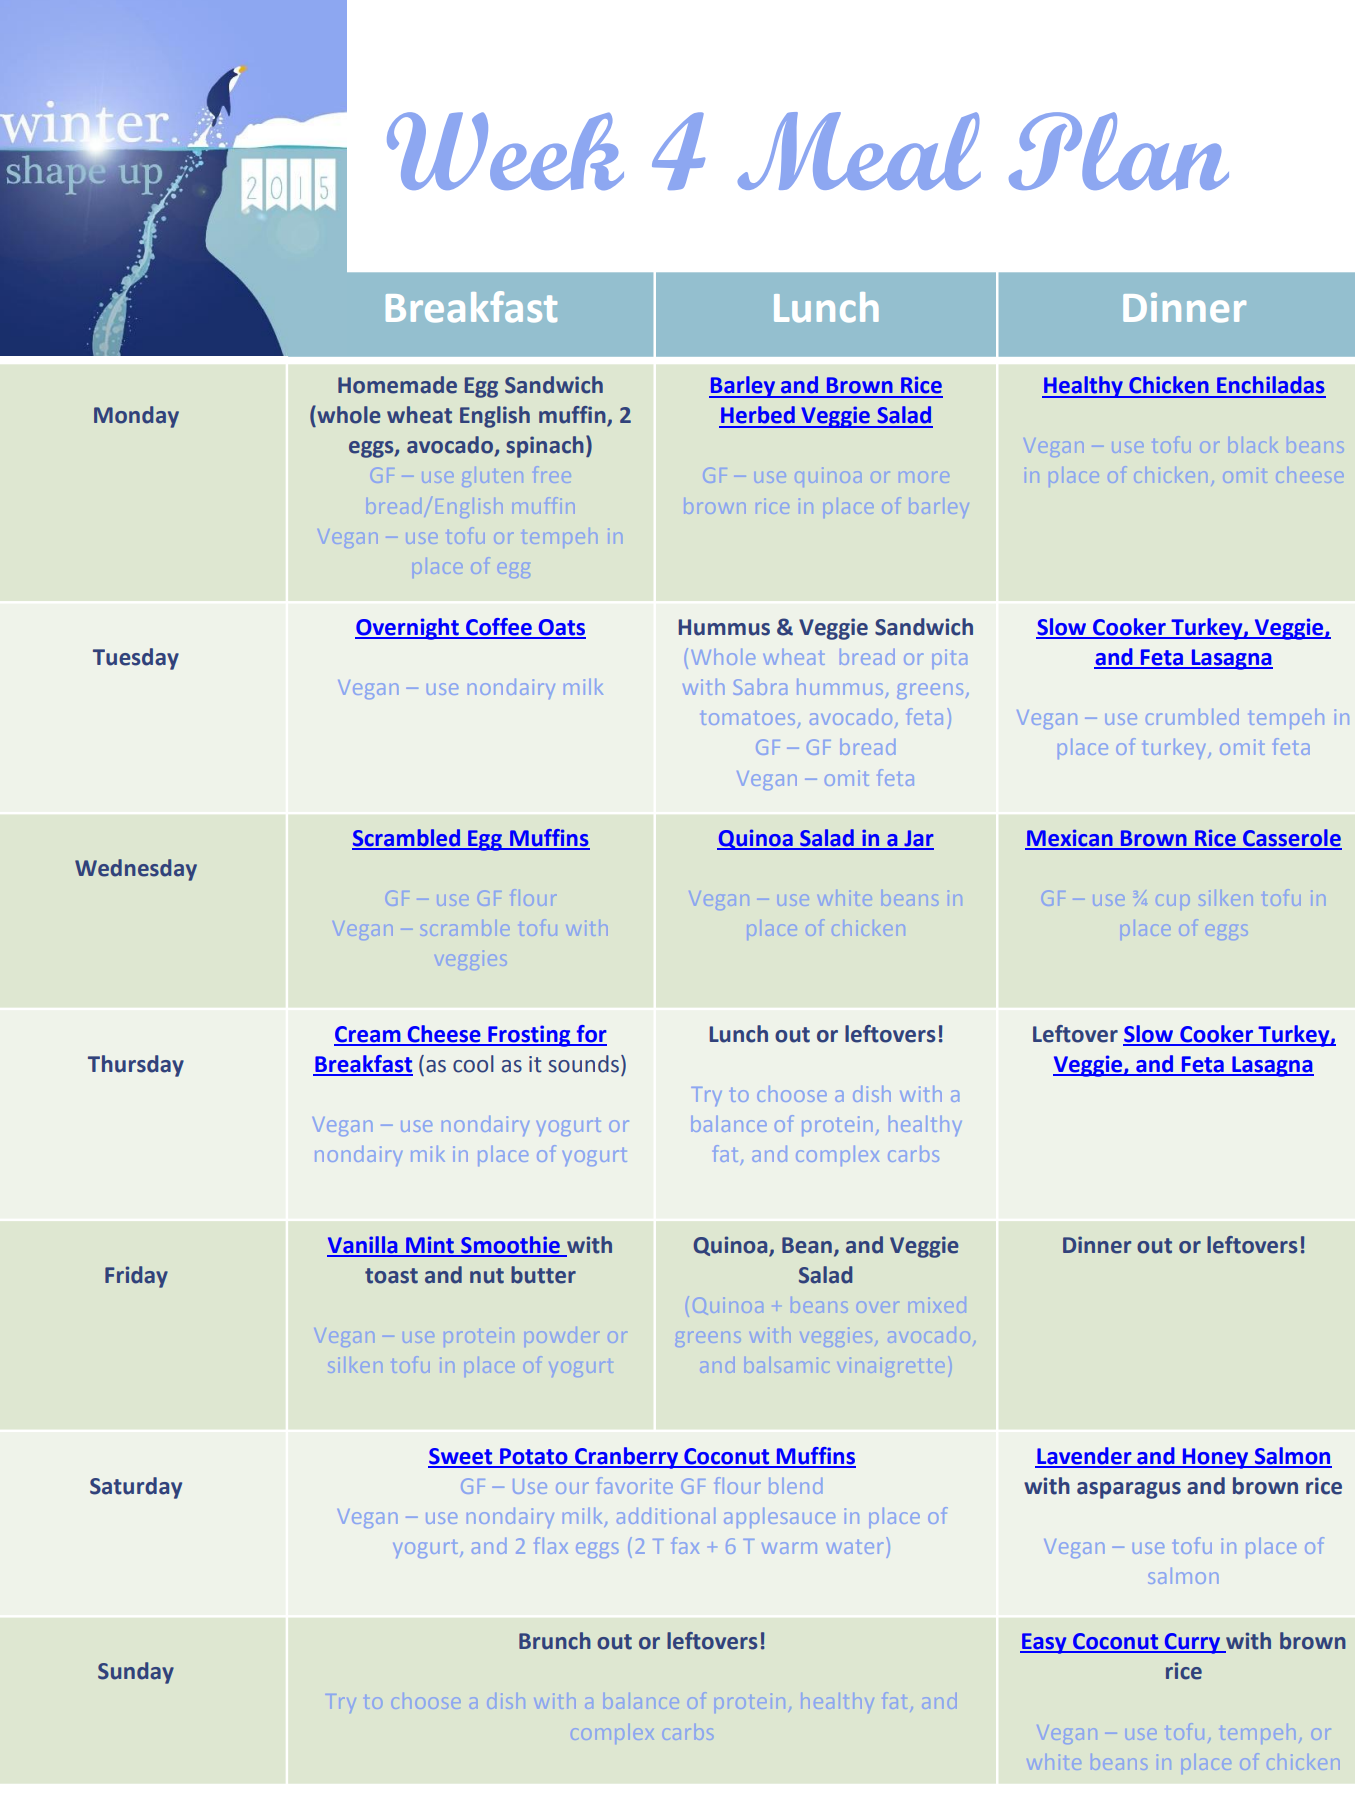  Describe the element at coordinates (505, 151) in the document. I see `Week` at that location.
